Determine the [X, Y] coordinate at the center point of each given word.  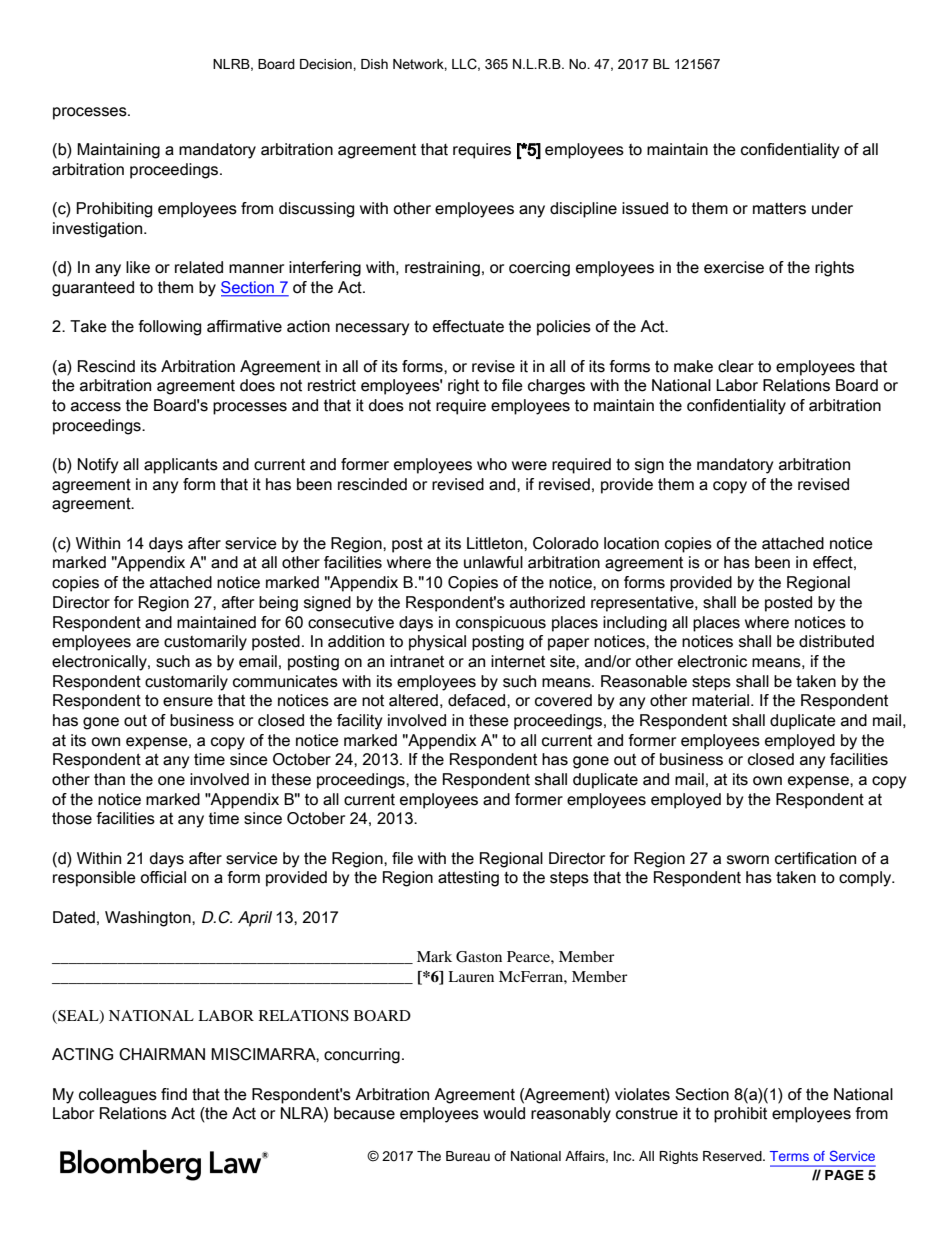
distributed [836, 641]
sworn [748, 860]
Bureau [468, 1156]
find [174, 1094]
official [163, 877]
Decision [327, 64]
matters [779, 208]
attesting [468, 879]
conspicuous [501, 624]
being [278, 604]
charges [556, 387]
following [169, 328]
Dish [374, 64]
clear [736, 366]
